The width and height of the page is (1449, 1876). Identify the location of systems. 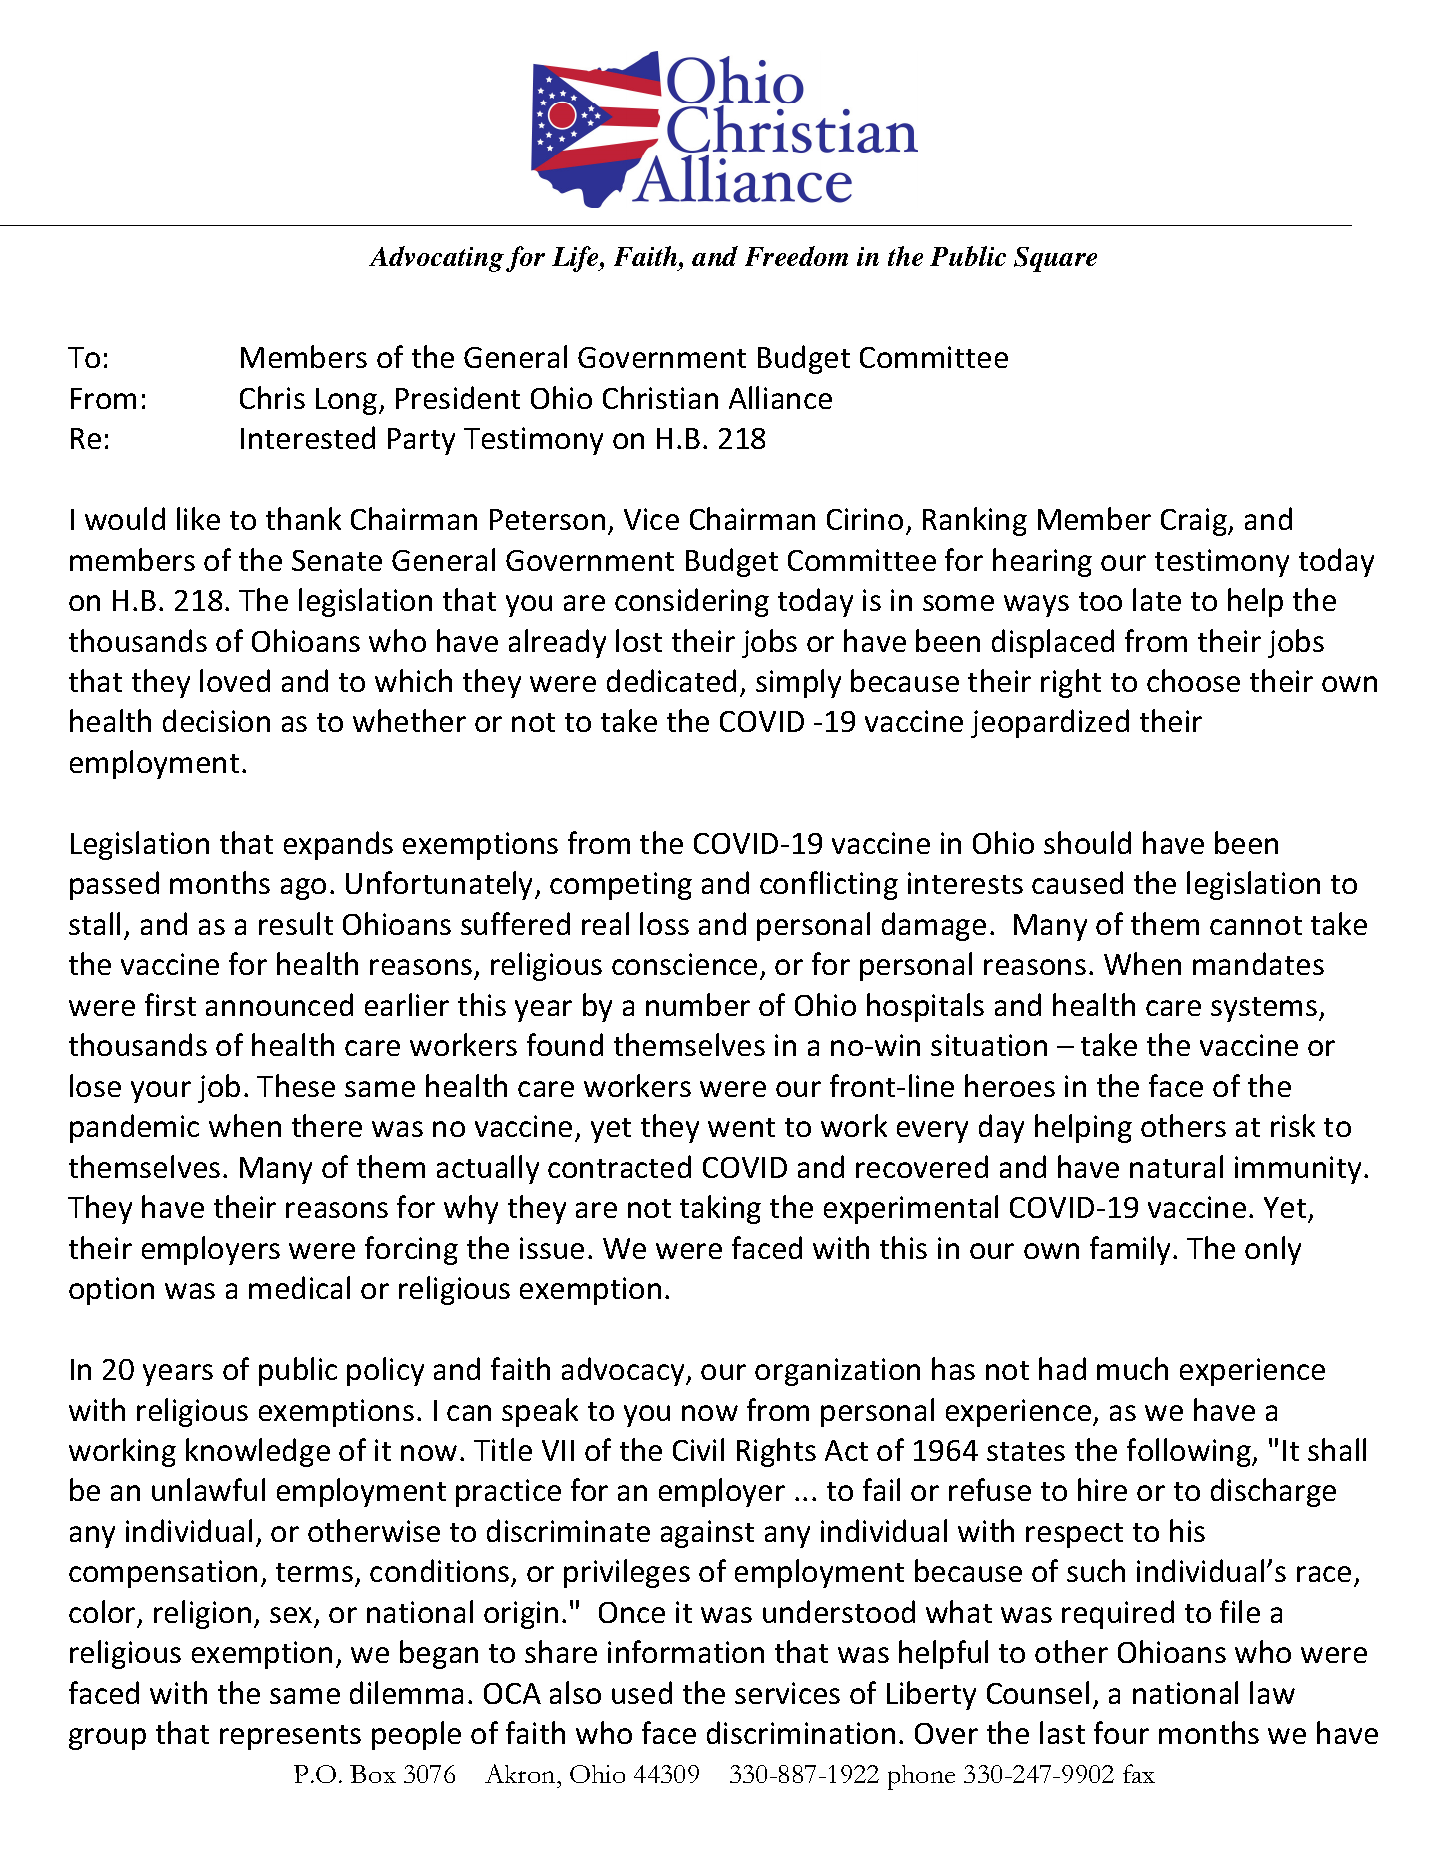
(1265, 1009).
